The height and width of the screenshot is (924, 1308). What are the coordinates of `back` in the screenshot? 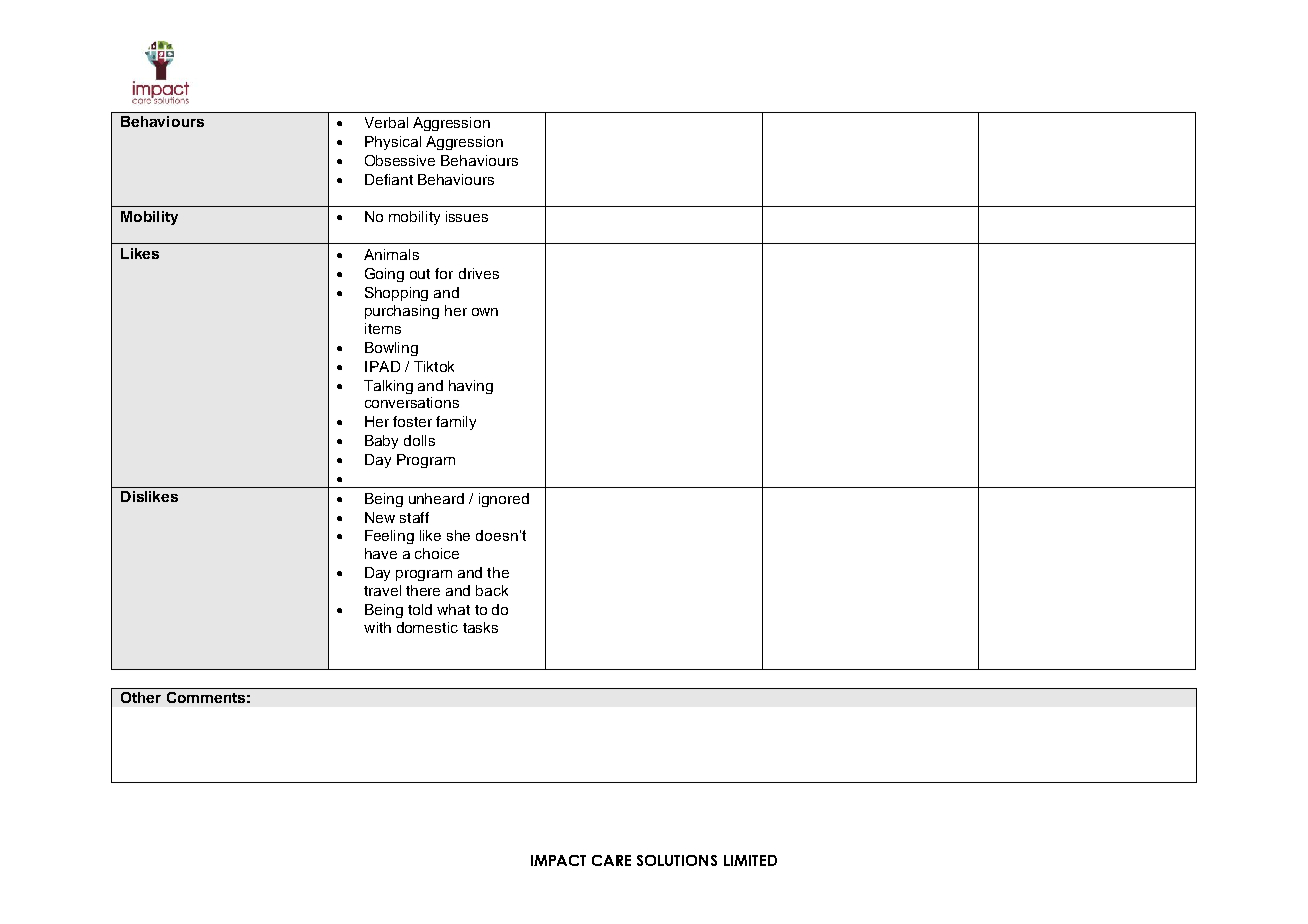 It's located at (492, 590).
